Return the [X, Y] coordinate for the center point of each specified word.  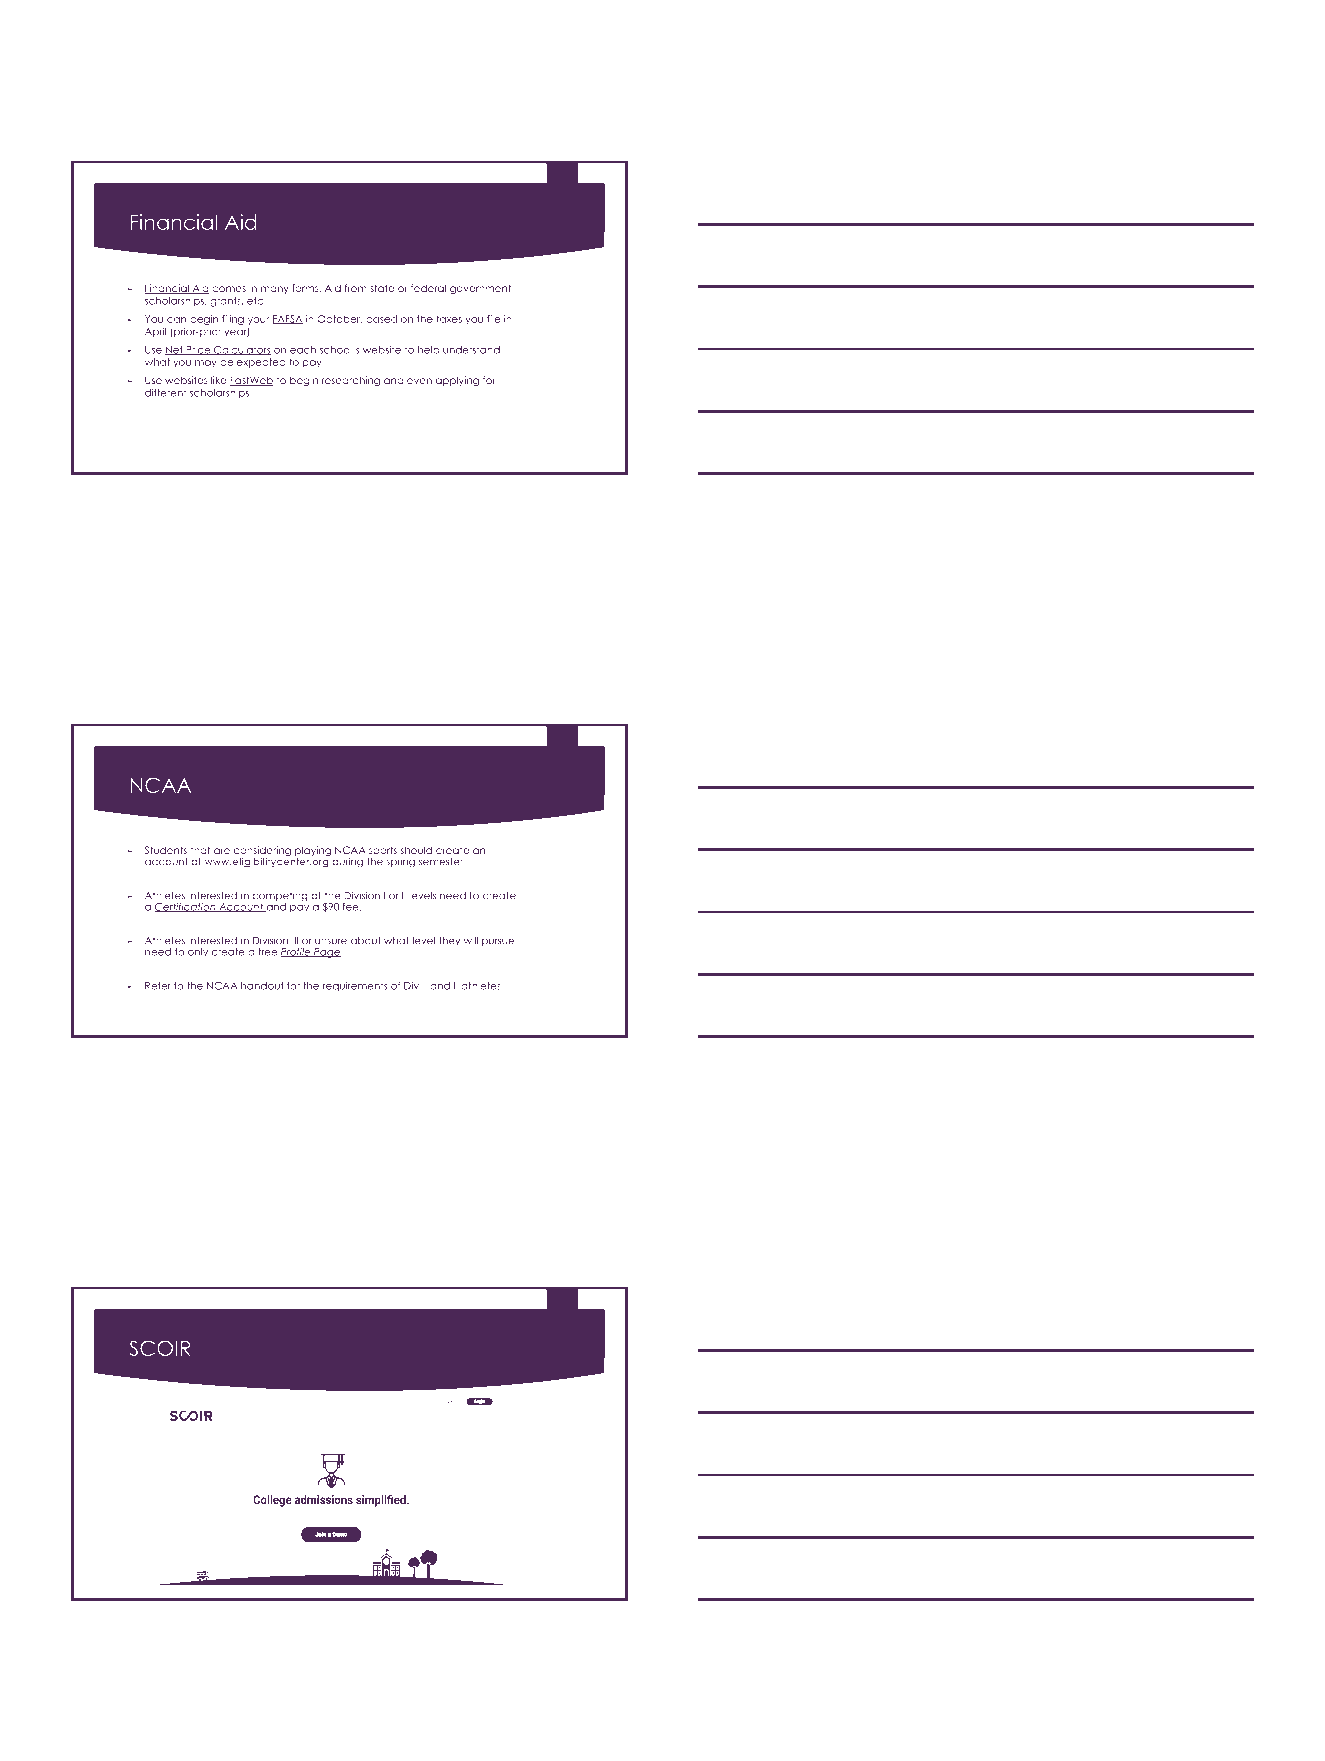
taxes [449, 319]
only [198, 953]
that [200, 850]
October [339, 319]
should [416, 850]
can [176, 320]
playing [313, 852]
